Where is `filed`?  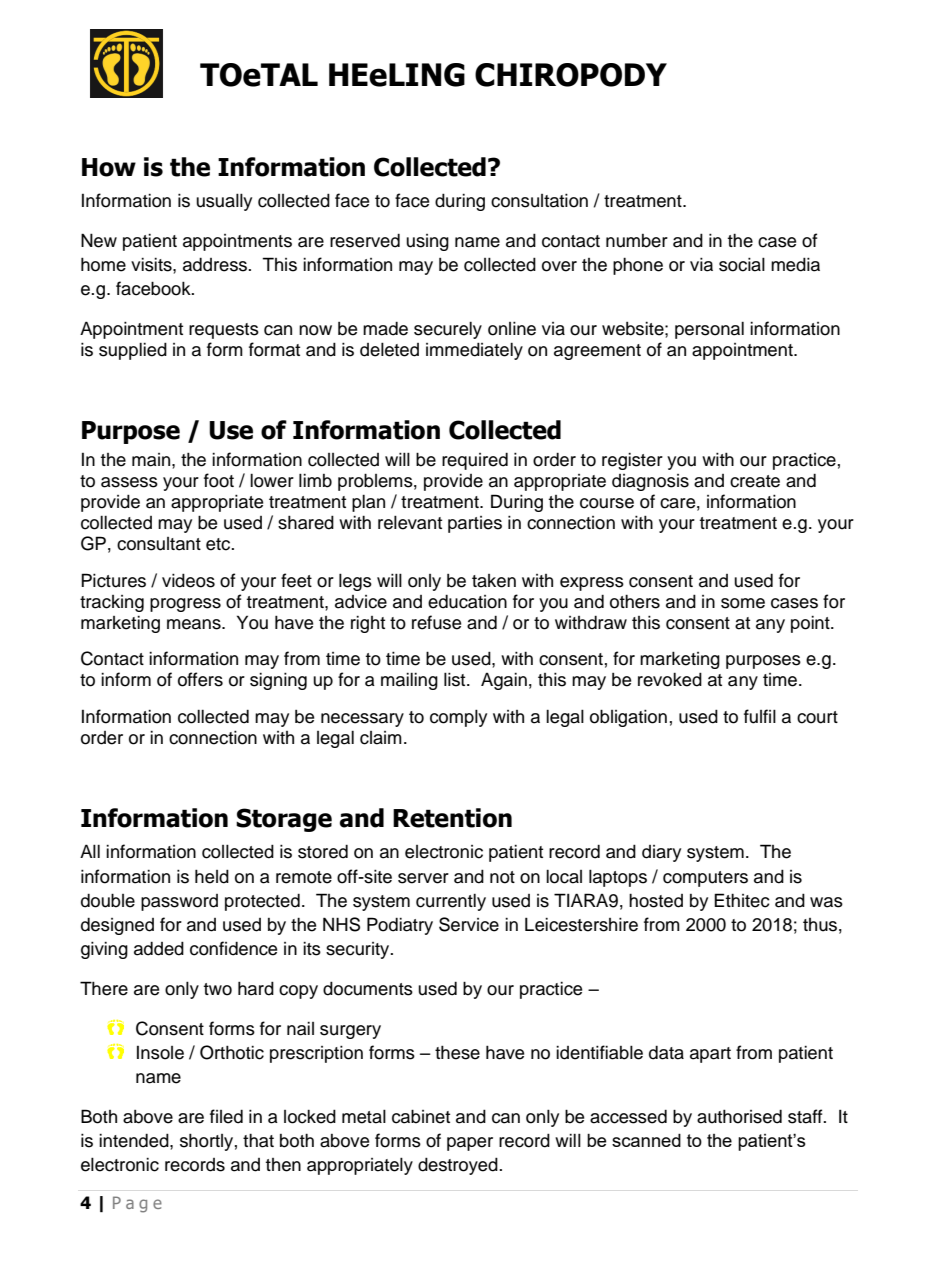
filed is located at coordinates (226, 1116).
